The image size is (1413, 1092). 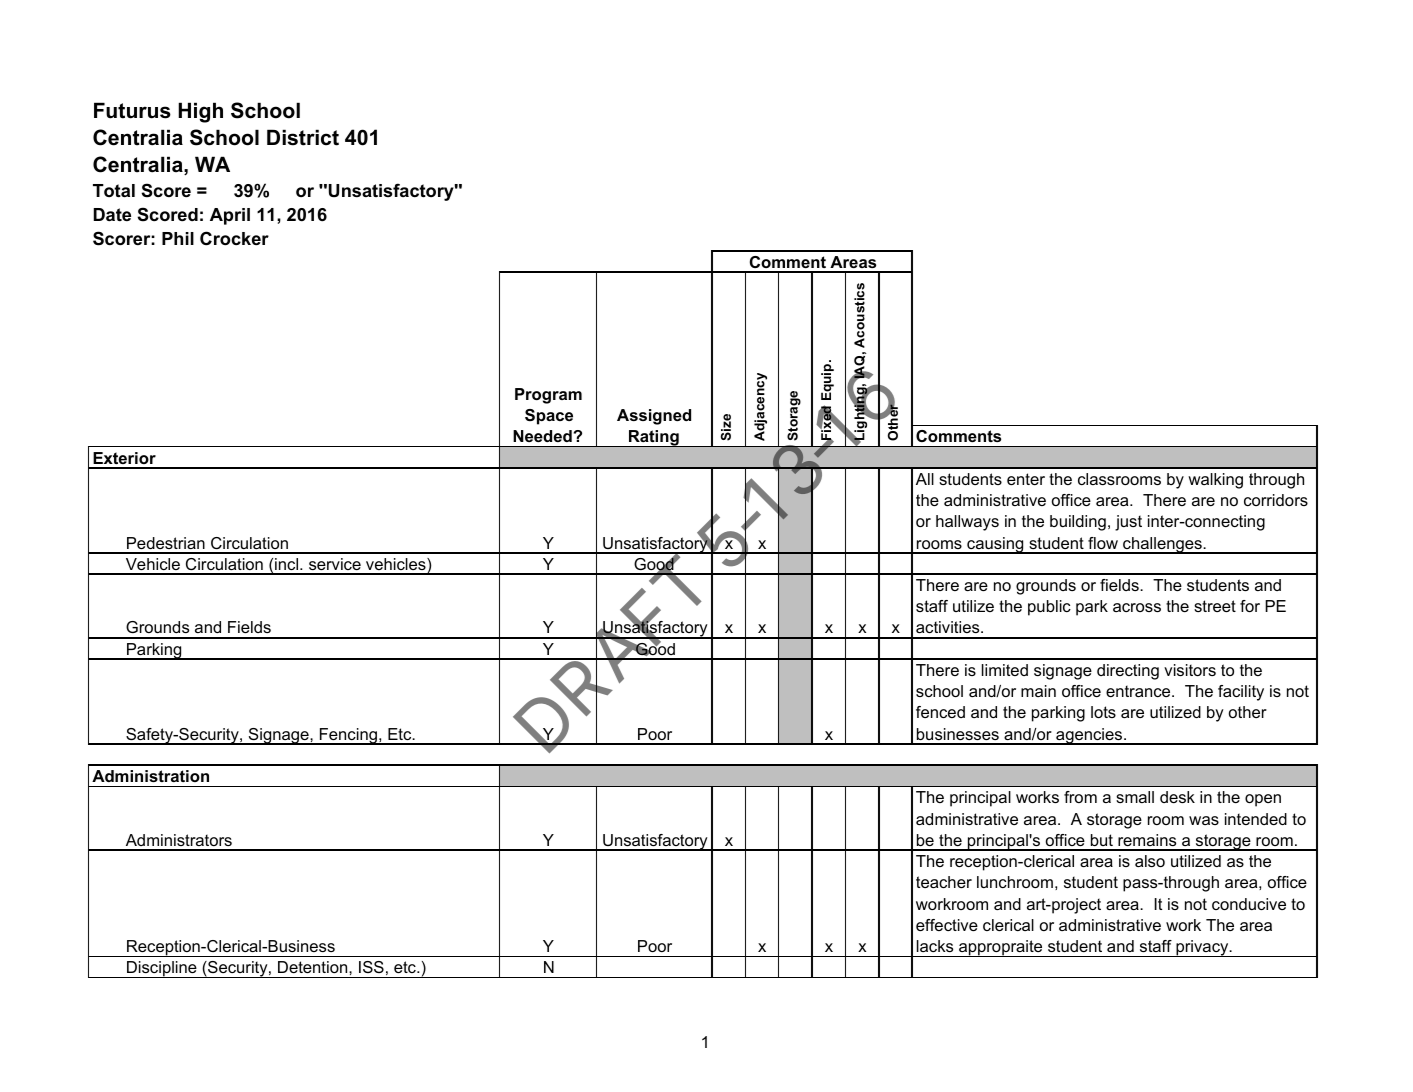 What do you see at coordinates (1135, 797) in the screenshot?
I see `small` at bounding box center [1135, 797].
